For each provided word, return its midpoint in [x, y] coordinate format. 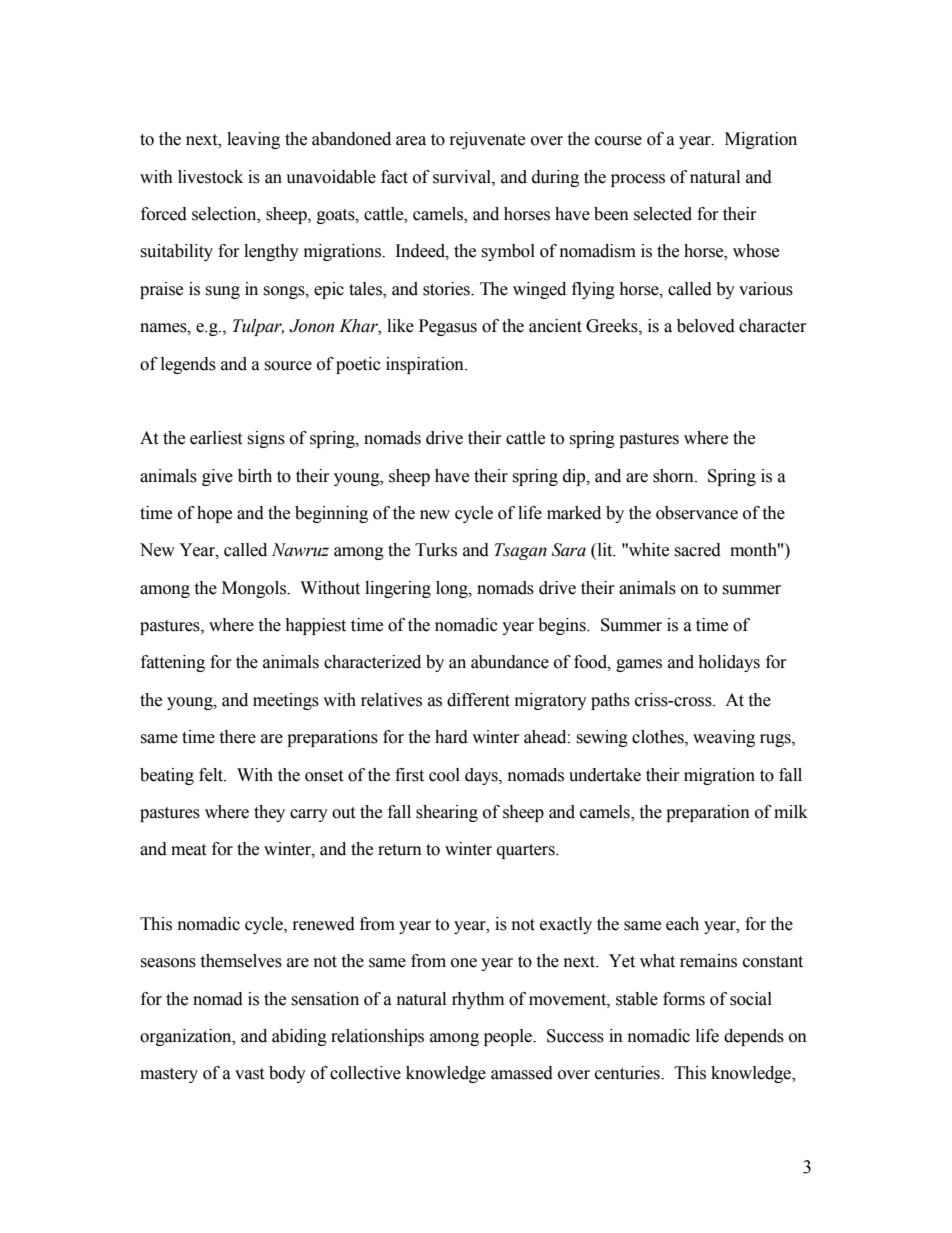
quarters [527, 851]
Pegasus [448, 327]
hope [214, 514]
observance [697, 513]
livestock [210, 177]
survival [463, 177]
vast [249, 1074]
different [478, 700]
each [682, 924]
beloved [706, 326]
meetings [286, 701]
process [638, 180]
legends [188, 365]
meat [188, 850]
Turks [436, 550]
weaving [724, 738]
